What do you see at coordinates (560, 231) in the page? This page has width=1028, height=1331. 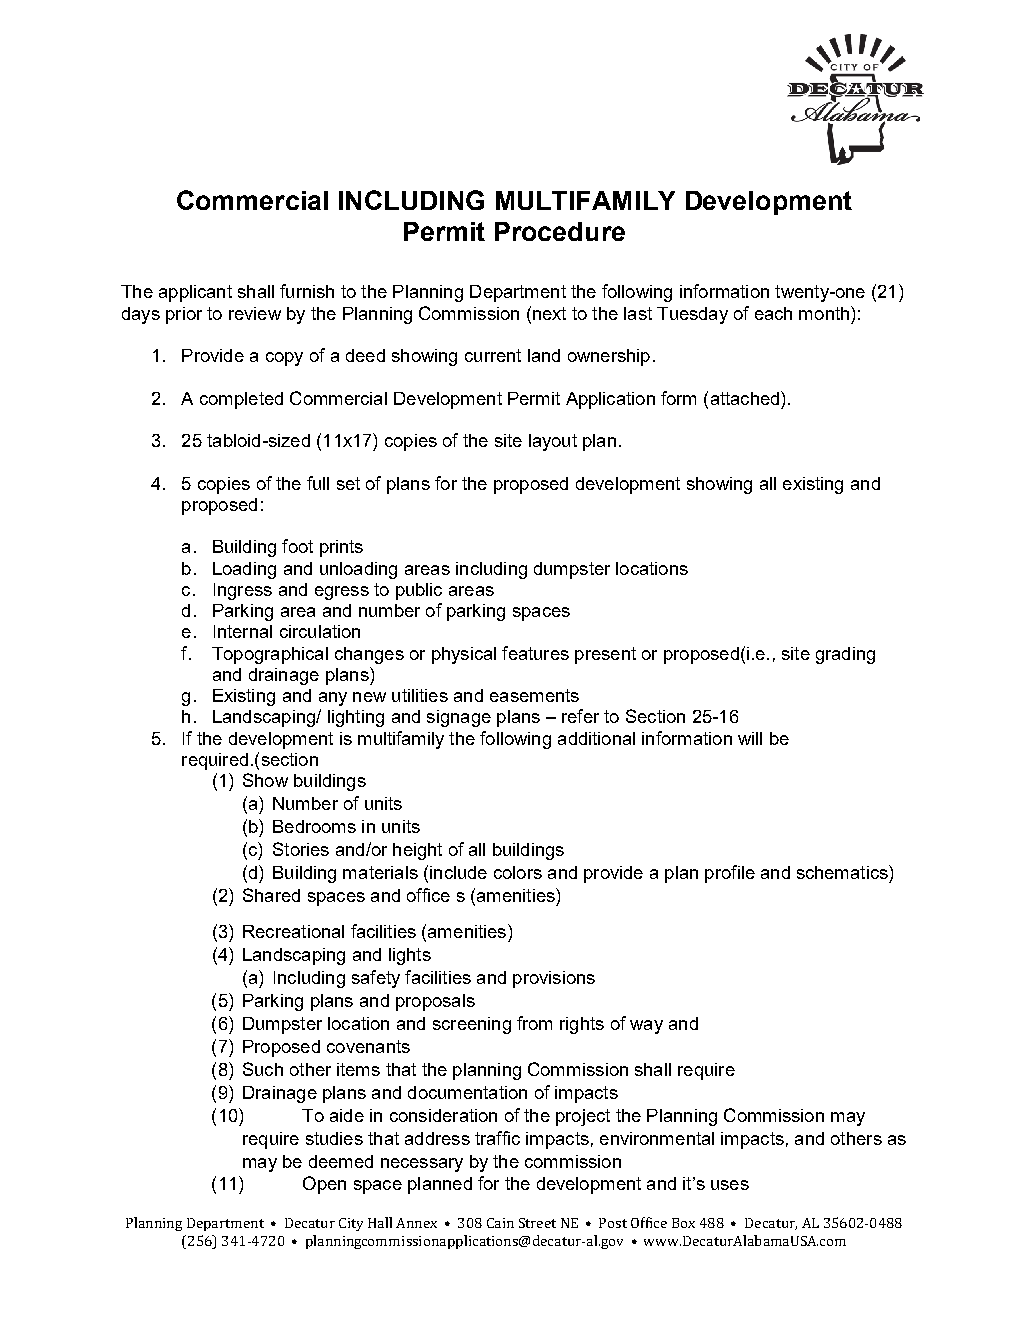 I see `Procedure` at bounding box center [560, 231].
